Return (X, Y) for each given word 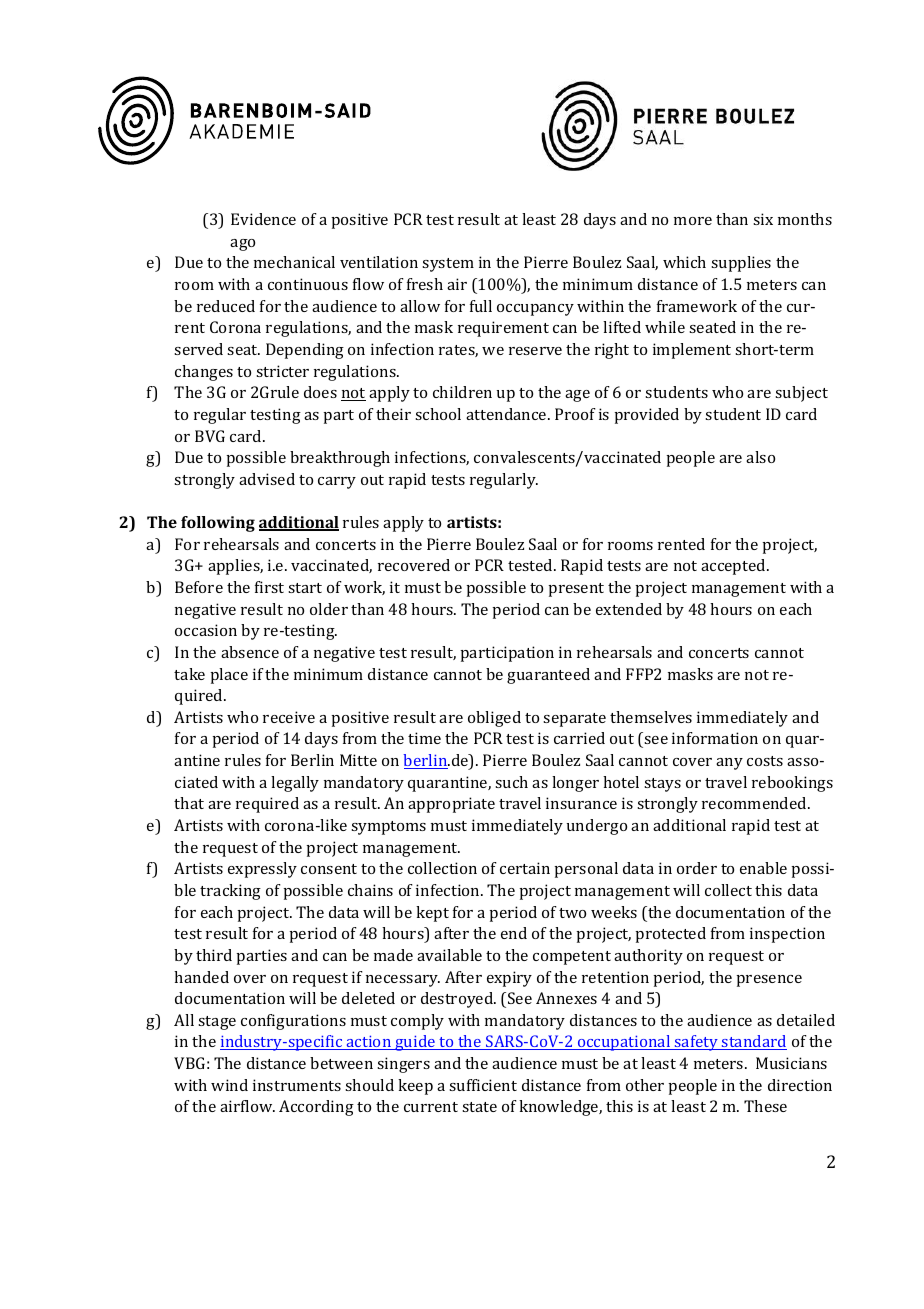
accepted (734, 567)
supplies (741, 264)
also (760, 457)
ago (242, 245)
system (448, 265)
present (576, 590)
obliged (494, 719)
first (269, 587)
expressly (262, 870)
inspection (787, 935)
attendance (507, 414)
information (715, 738)
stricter (282, 371)
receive (289, 717)
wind (229, 1085)
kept (432, 914)
